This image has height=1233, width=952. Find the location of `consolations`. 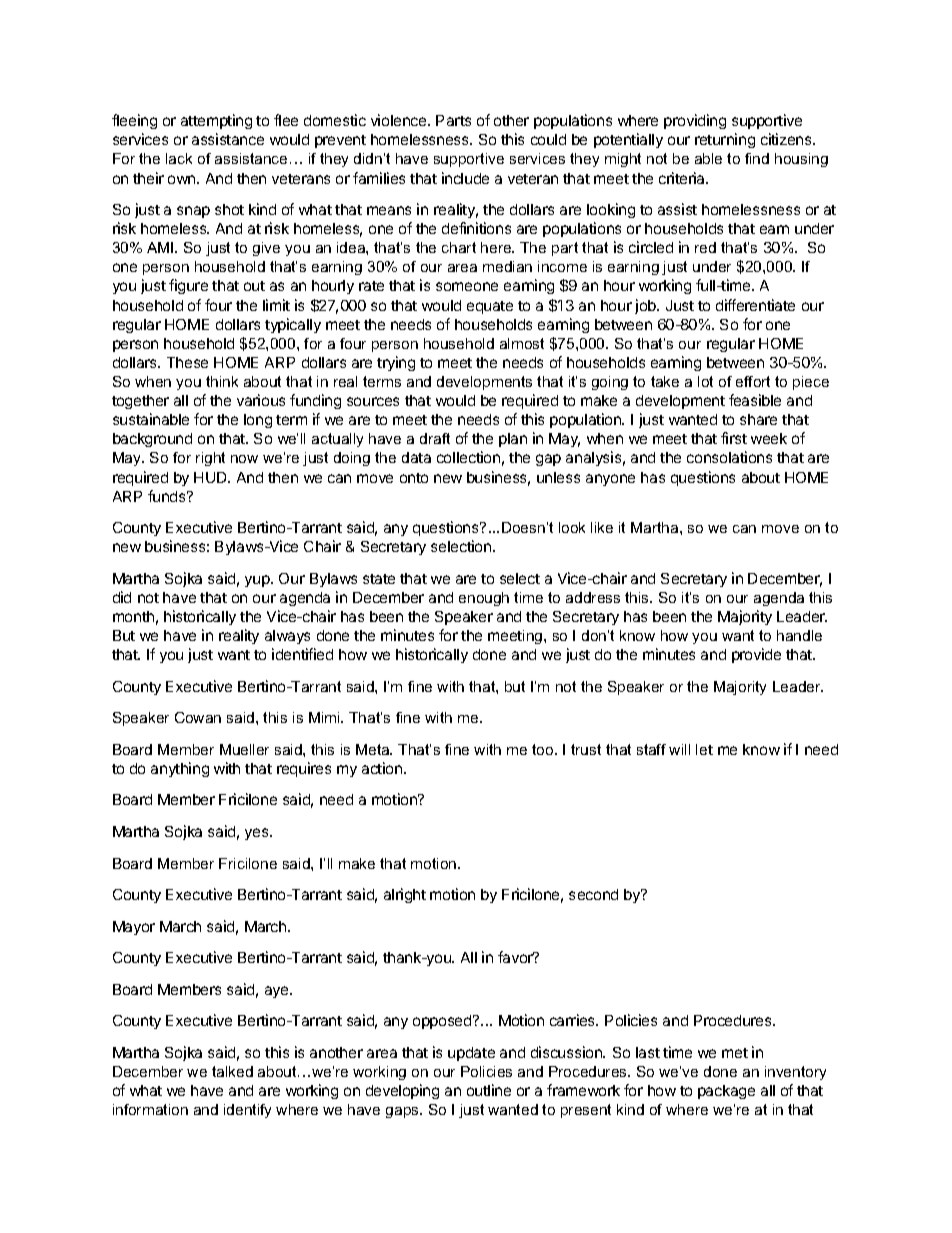

consolations is located at coordinates (729, 457).
